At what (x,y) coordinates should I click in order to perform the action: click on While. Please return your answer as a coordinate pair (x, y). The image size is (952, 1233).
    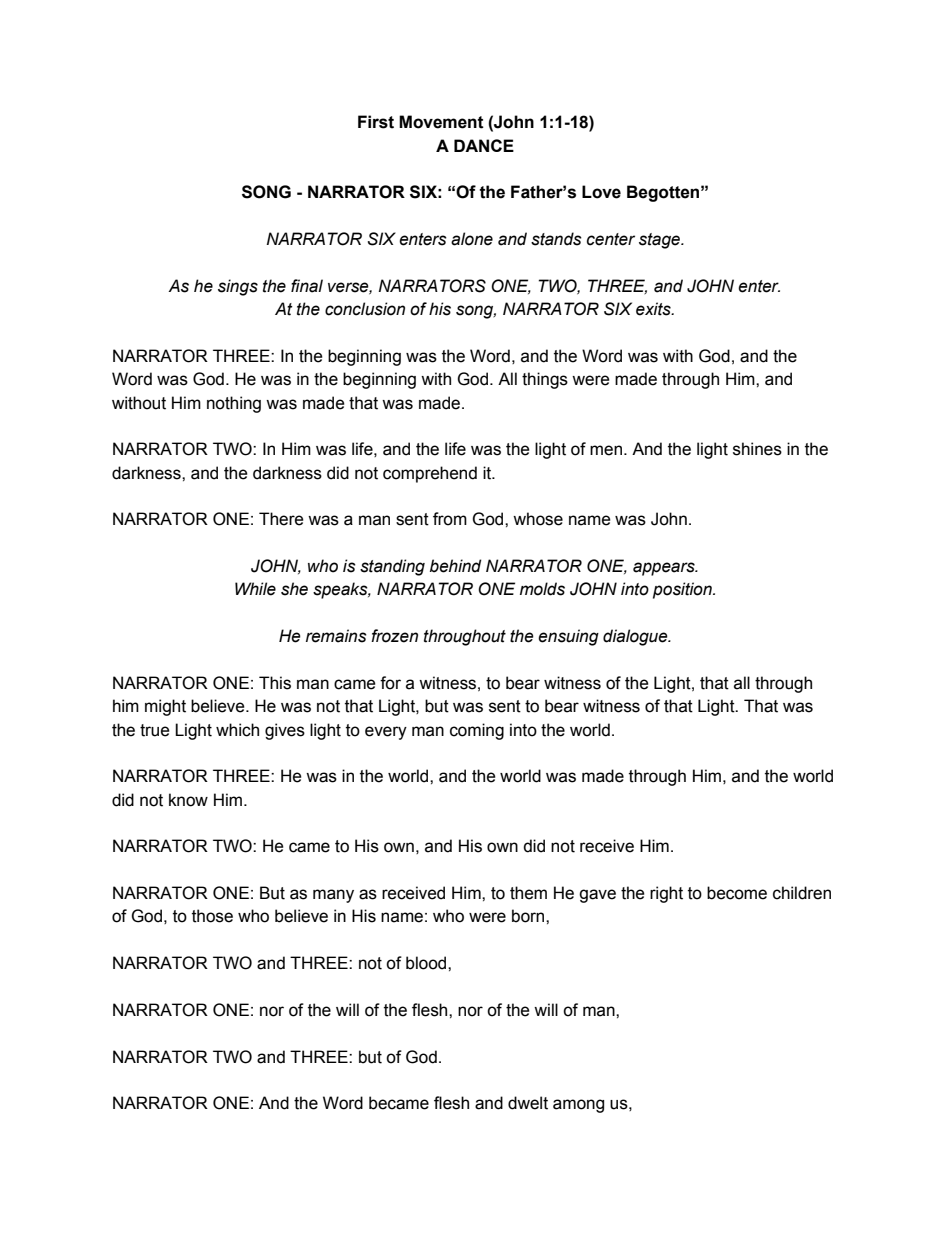
    Looking at the image, I should click on (255, 589).
